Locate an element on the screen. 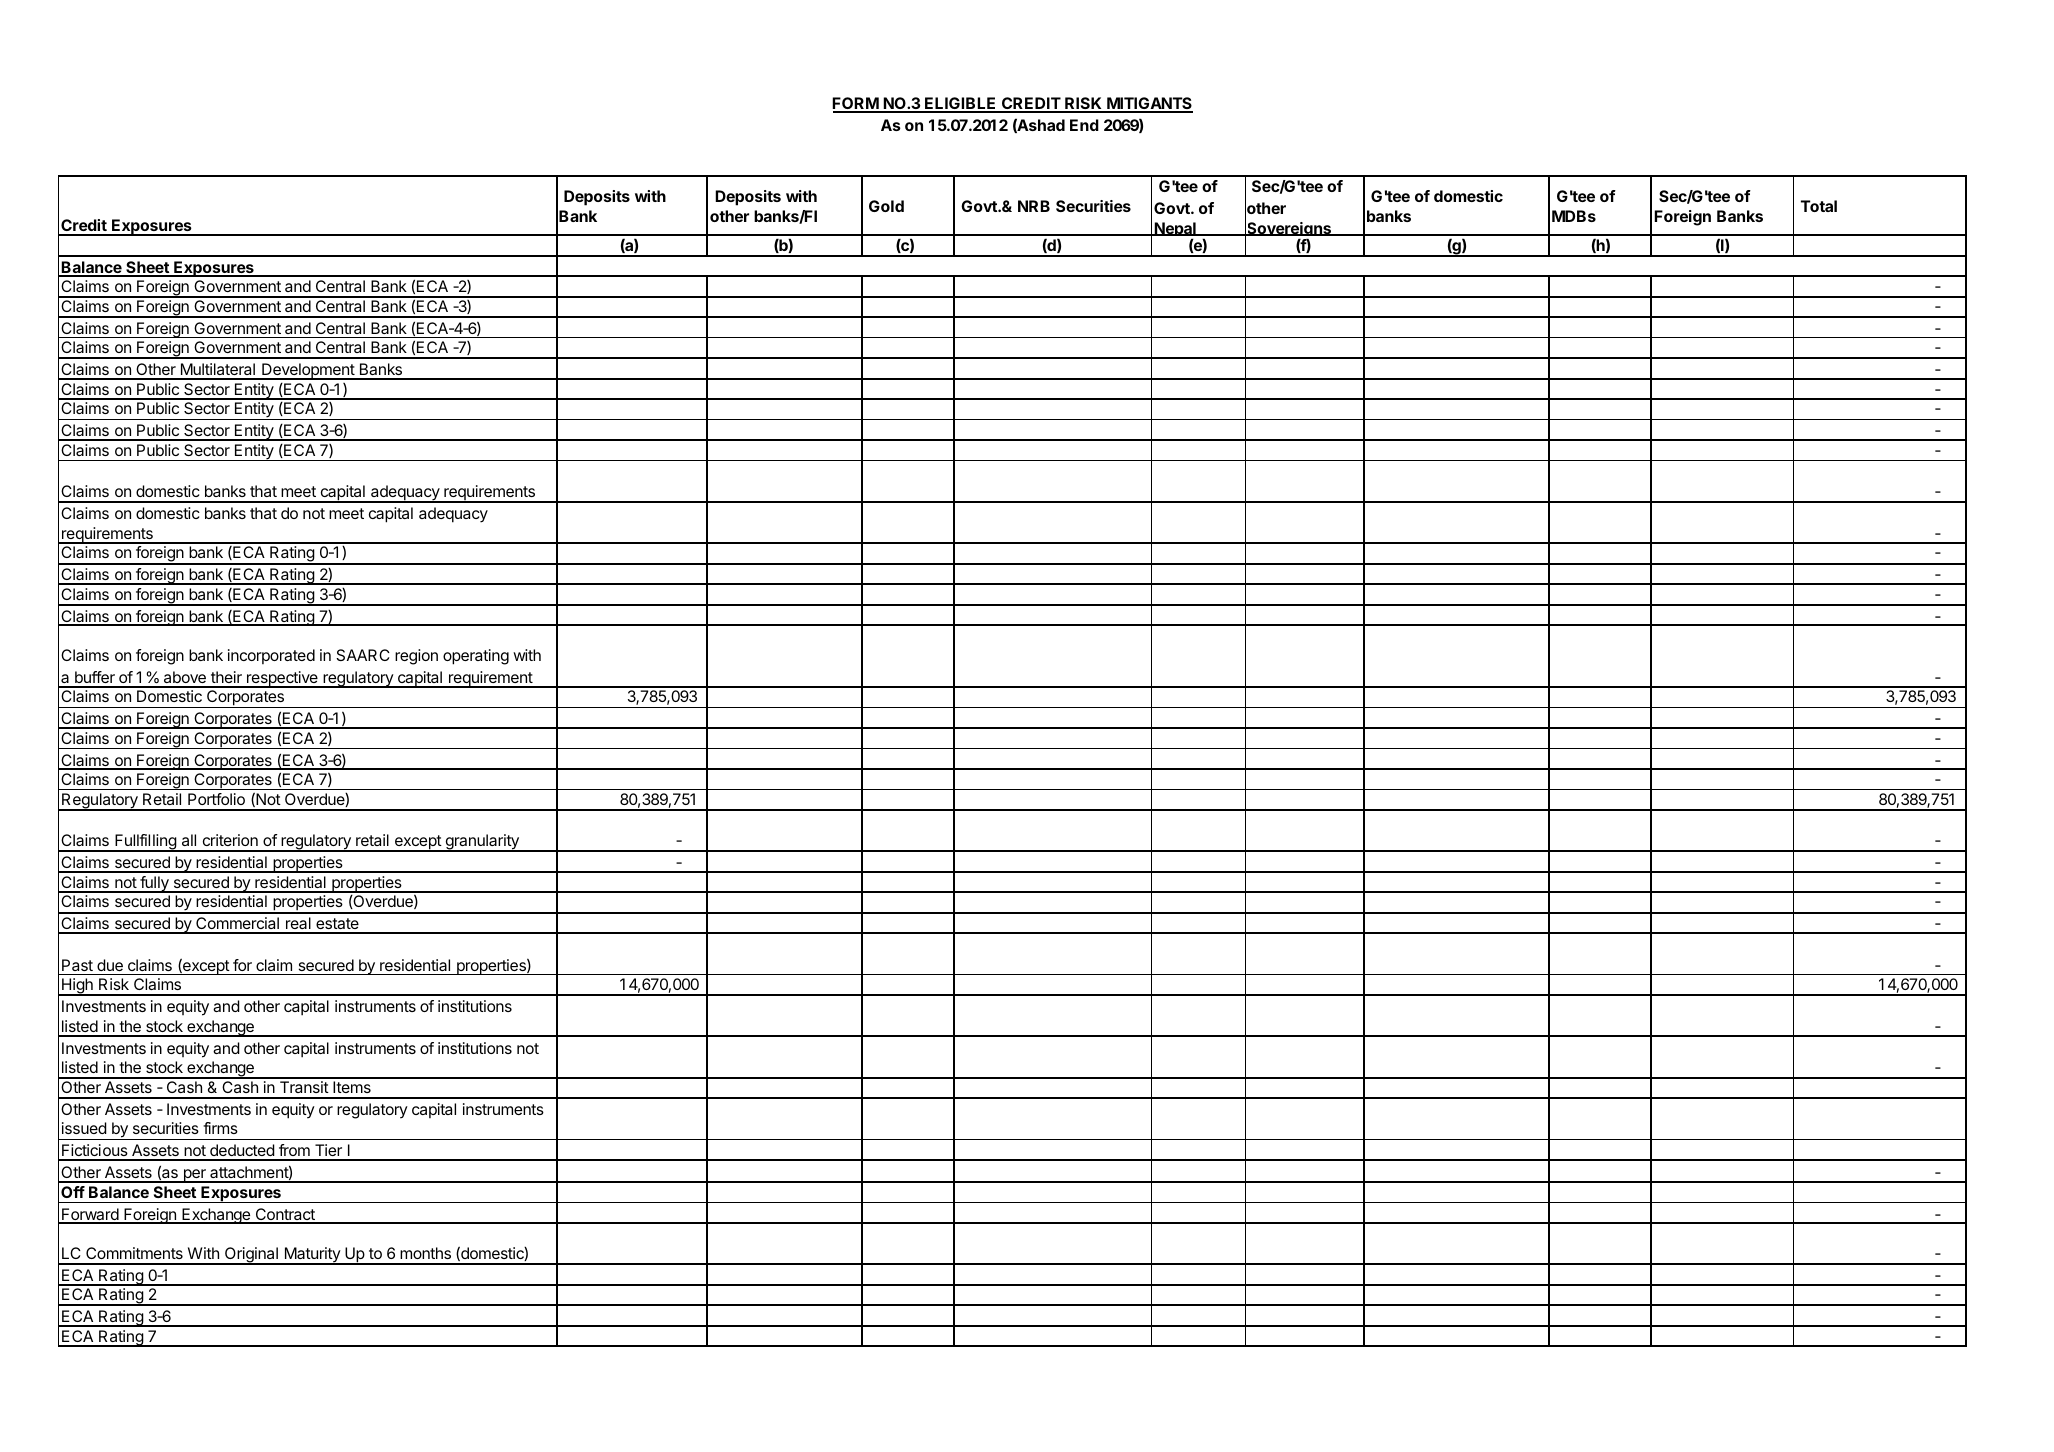 The width and height of the screenshot is (2054, 1452). region is located at coordinates (416, 657).
